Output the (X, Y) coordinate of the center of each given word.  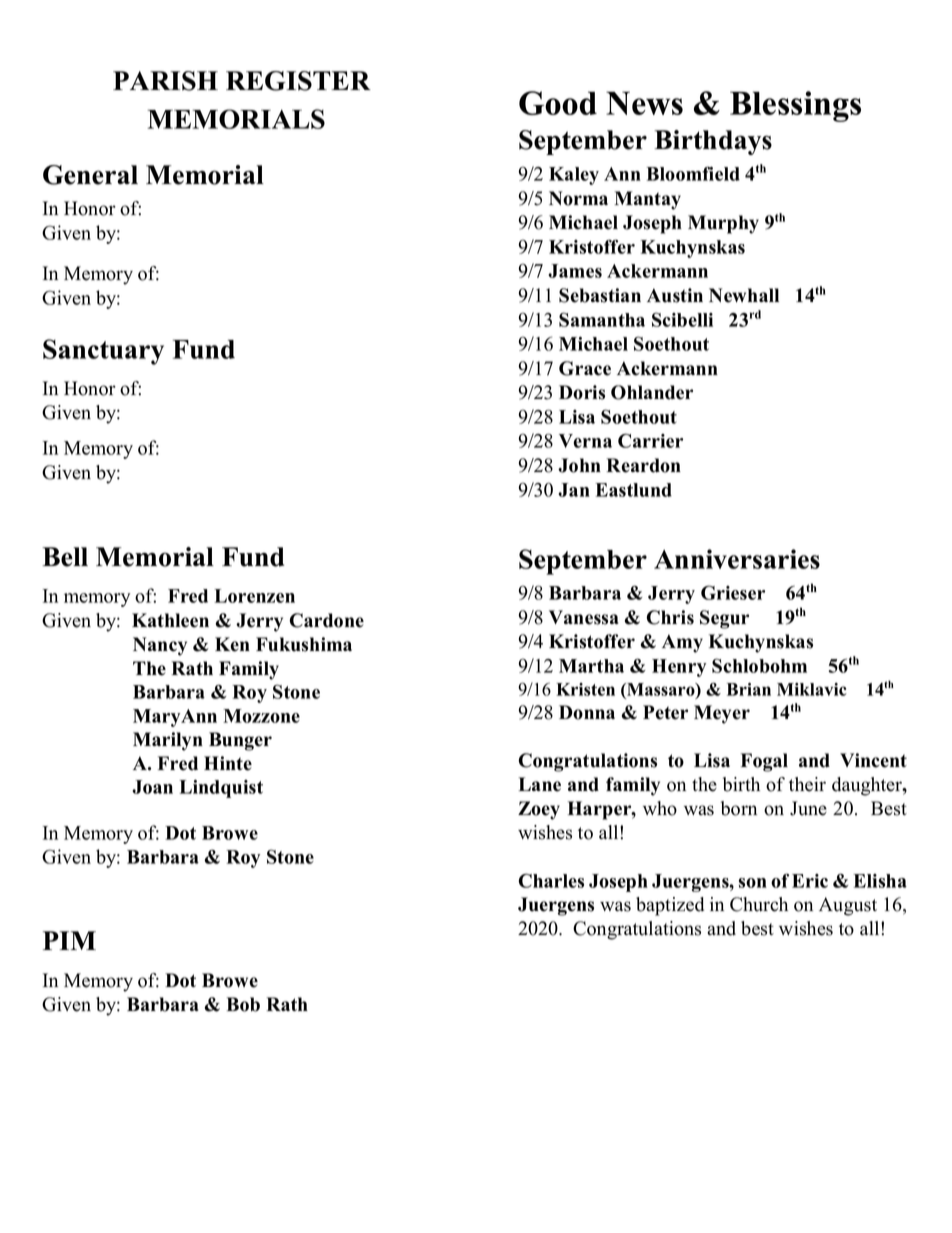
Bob (243, 1004)
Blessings (795, 106)
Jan (574, 490)
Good (558, 103)
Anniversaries (737, 559)
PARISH (165, 81)
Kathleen (170, 620)
